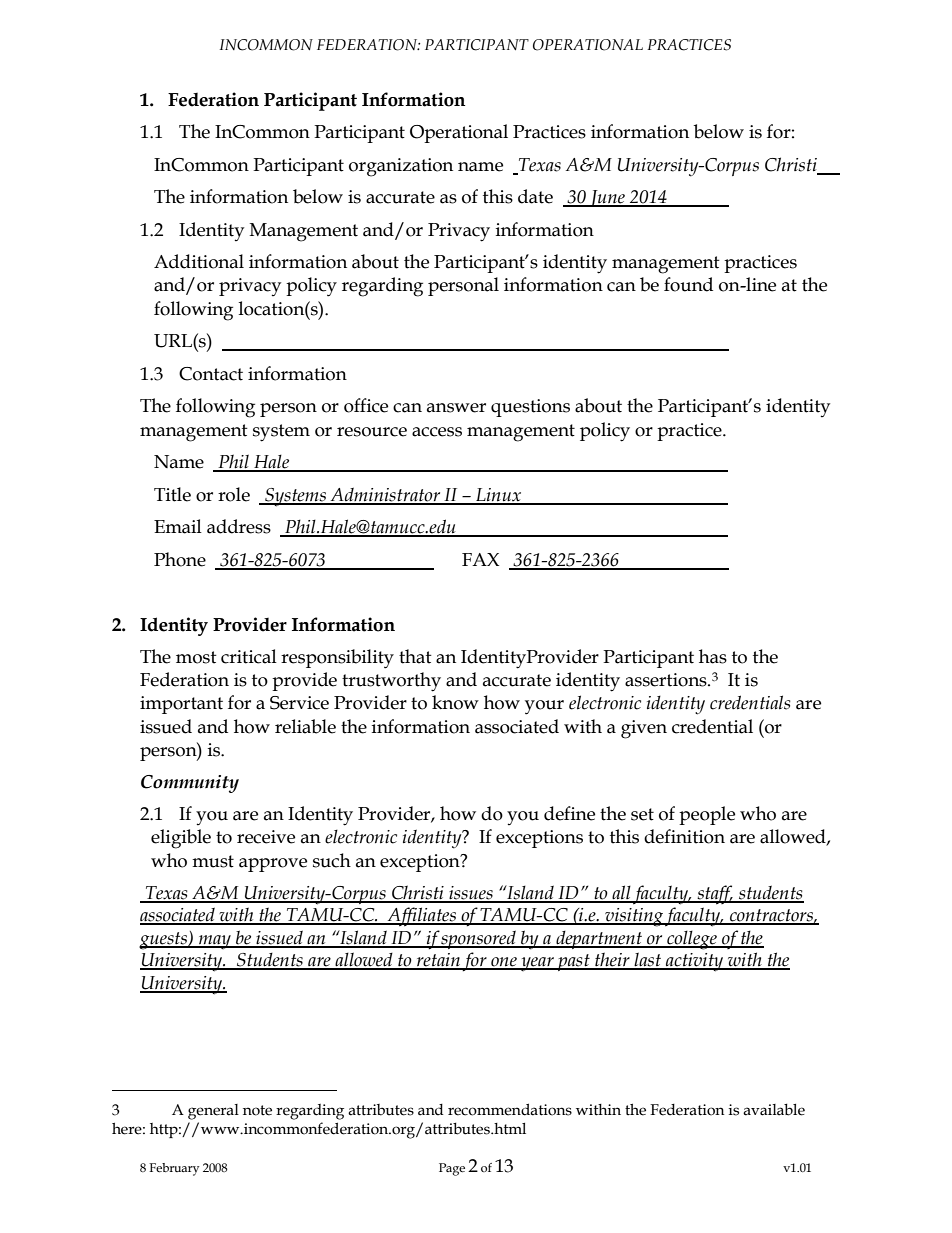  Describe the element at coordinates (713, 656) in the screenshot. I see `has` at that location.
